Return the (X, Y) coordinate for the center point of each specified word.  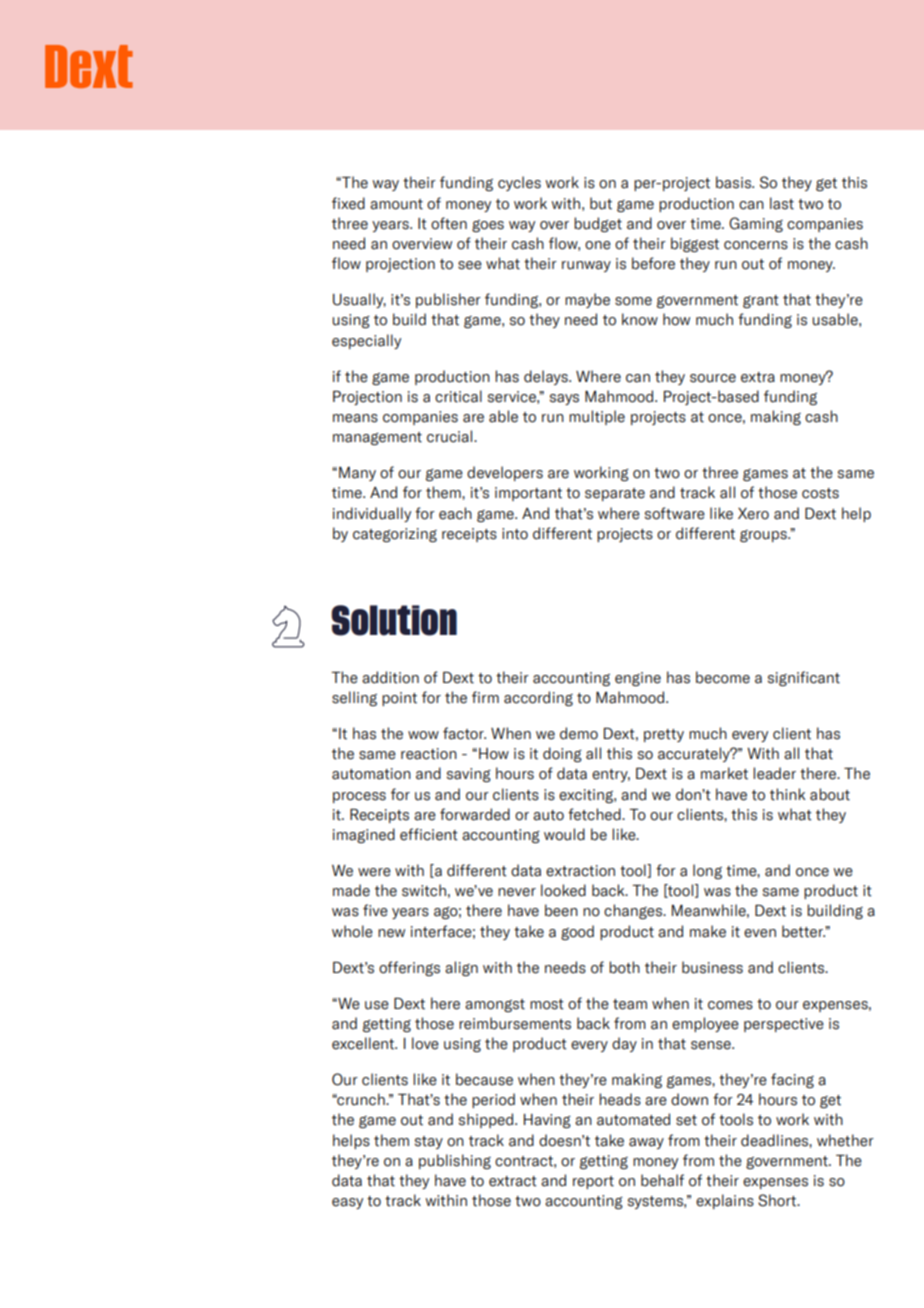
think (787, 794)
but (601, 203)
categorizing (395, 535)
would (564, 834)
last (782, 203)
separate (615, 494)
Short (778, 1200)
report (593, 1182)
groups (764, 536)
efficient (429, 834)
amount (396, 204)
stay (429, 1142)
